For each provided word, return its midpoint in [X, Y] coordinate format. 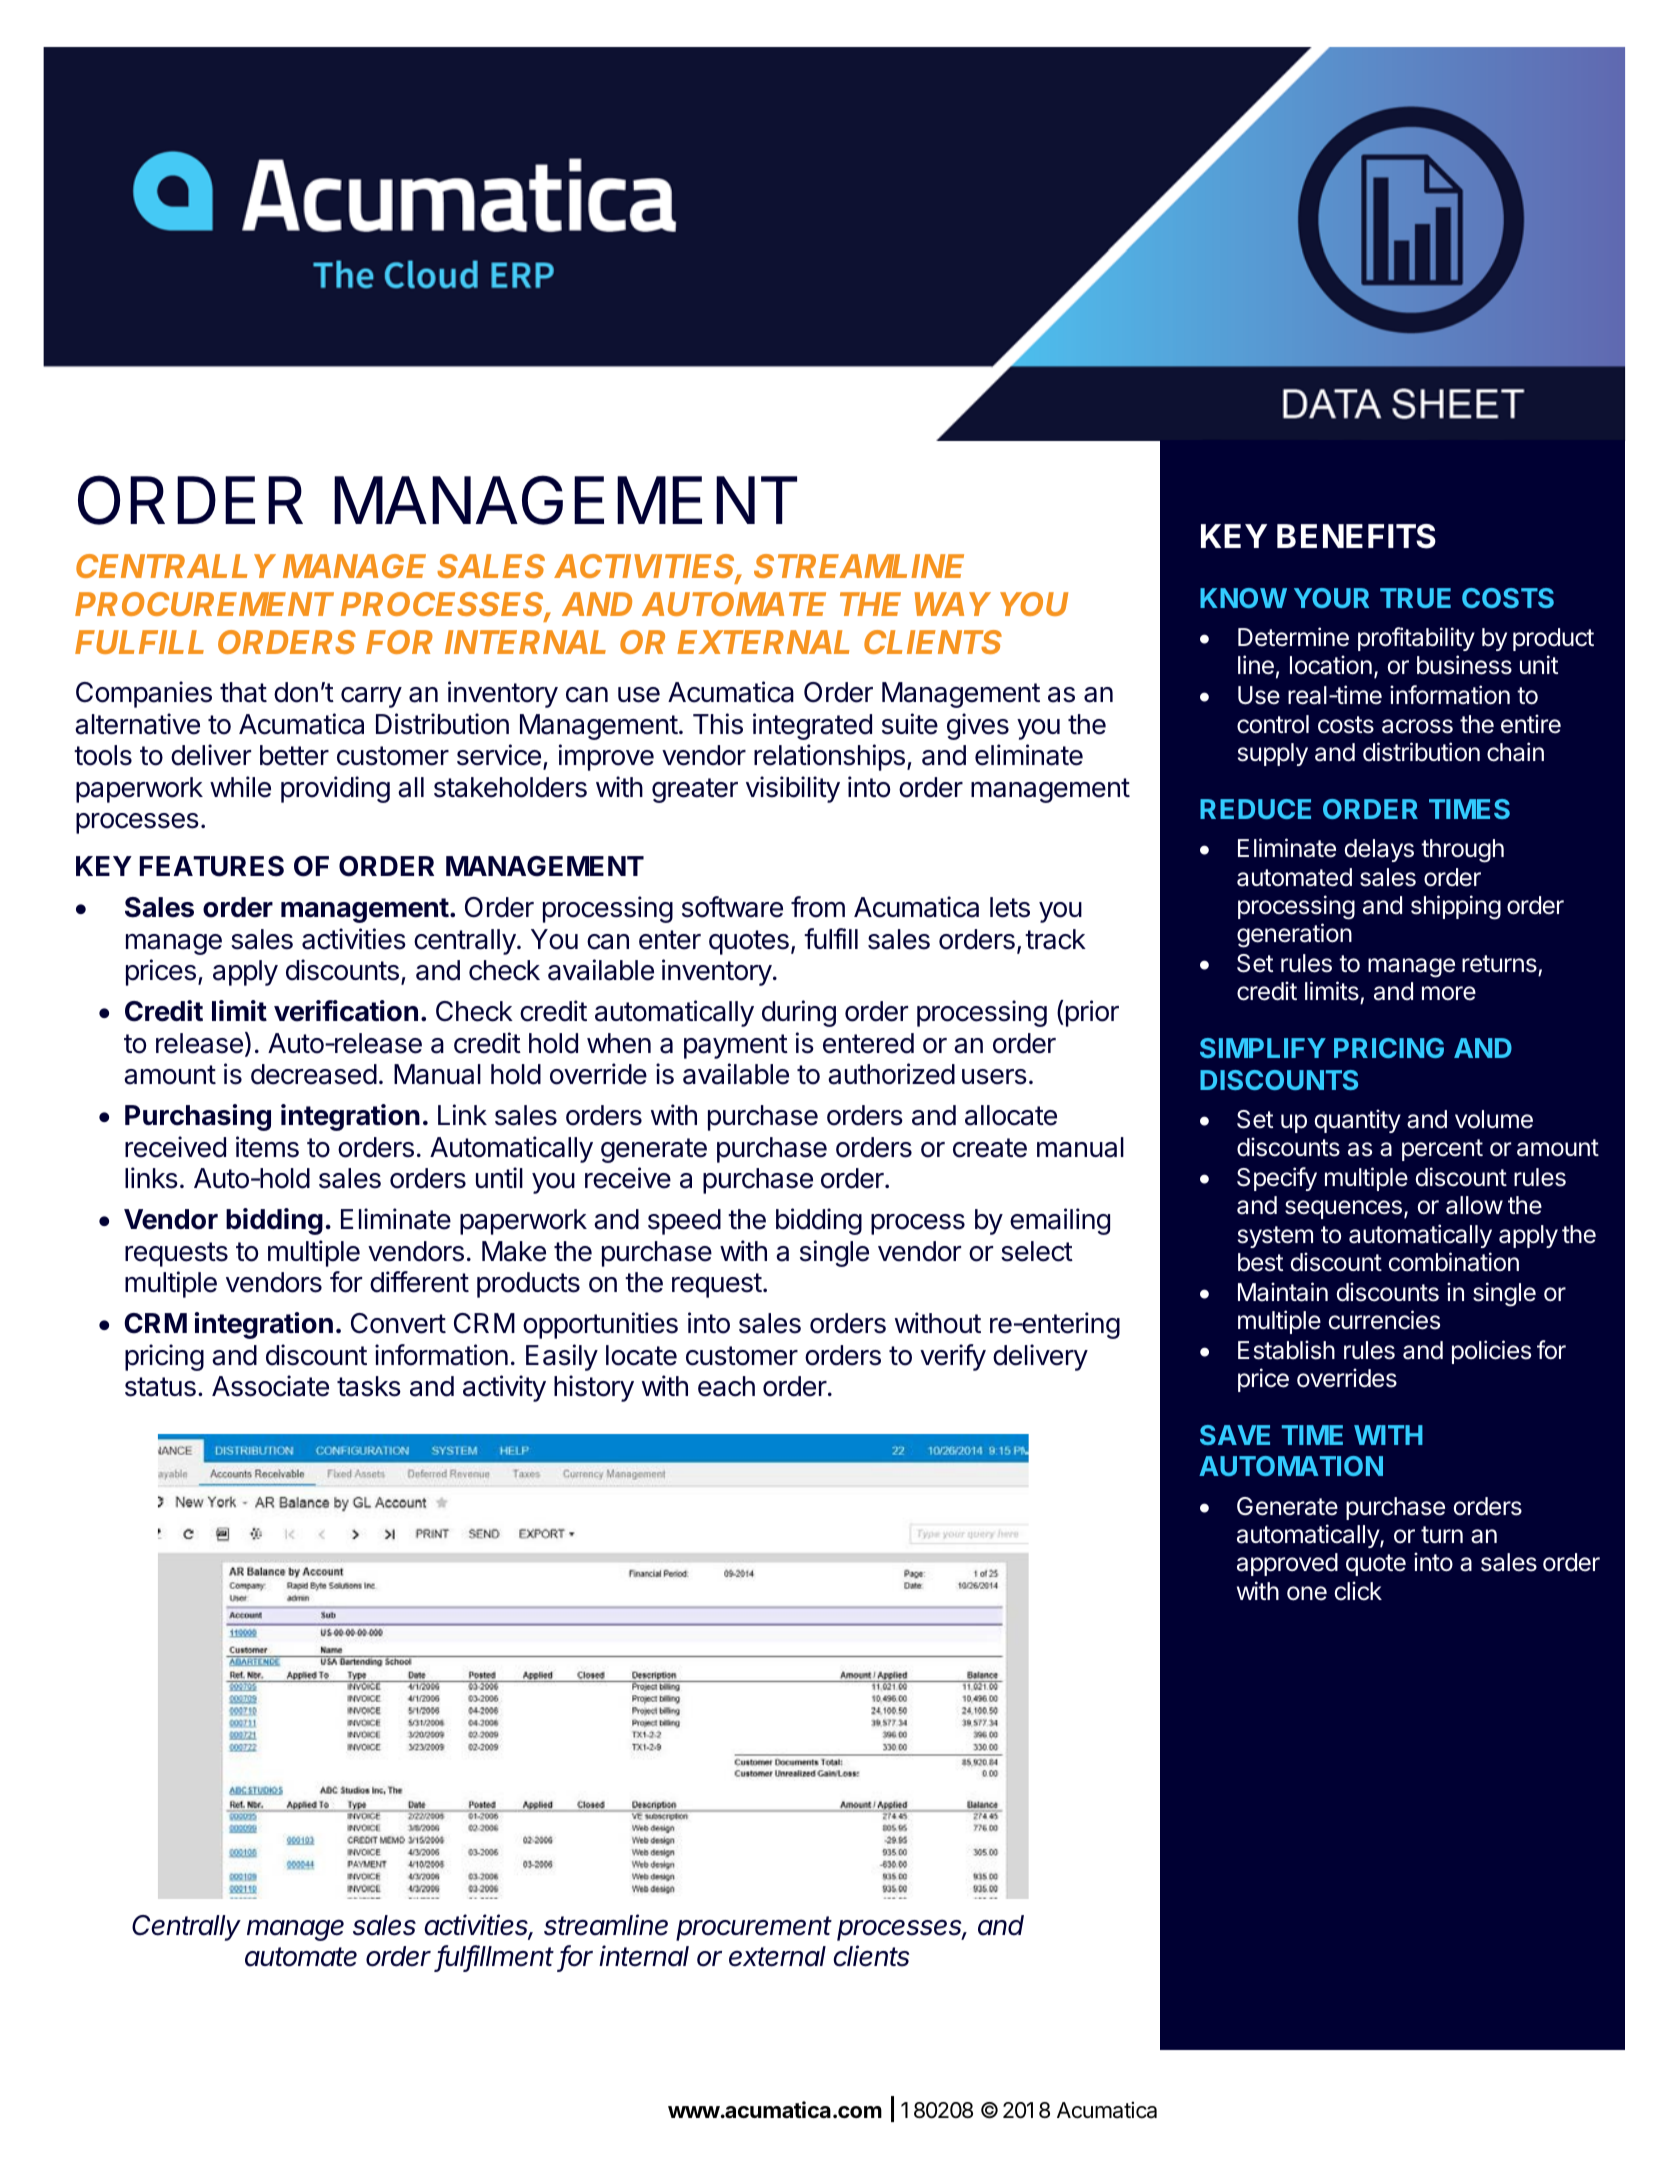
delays [1379, 850]
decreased [314, 1074]
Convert [398, 1323]
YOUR [1331, 598]
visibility [793, 789]
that [243, 692]
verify [953, 1357]
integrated [812, 726]
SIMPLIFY [1263, 1048]
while [240, 787]
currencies [1384, 1320]
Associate [270, 1386]
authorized [891, 1074]
